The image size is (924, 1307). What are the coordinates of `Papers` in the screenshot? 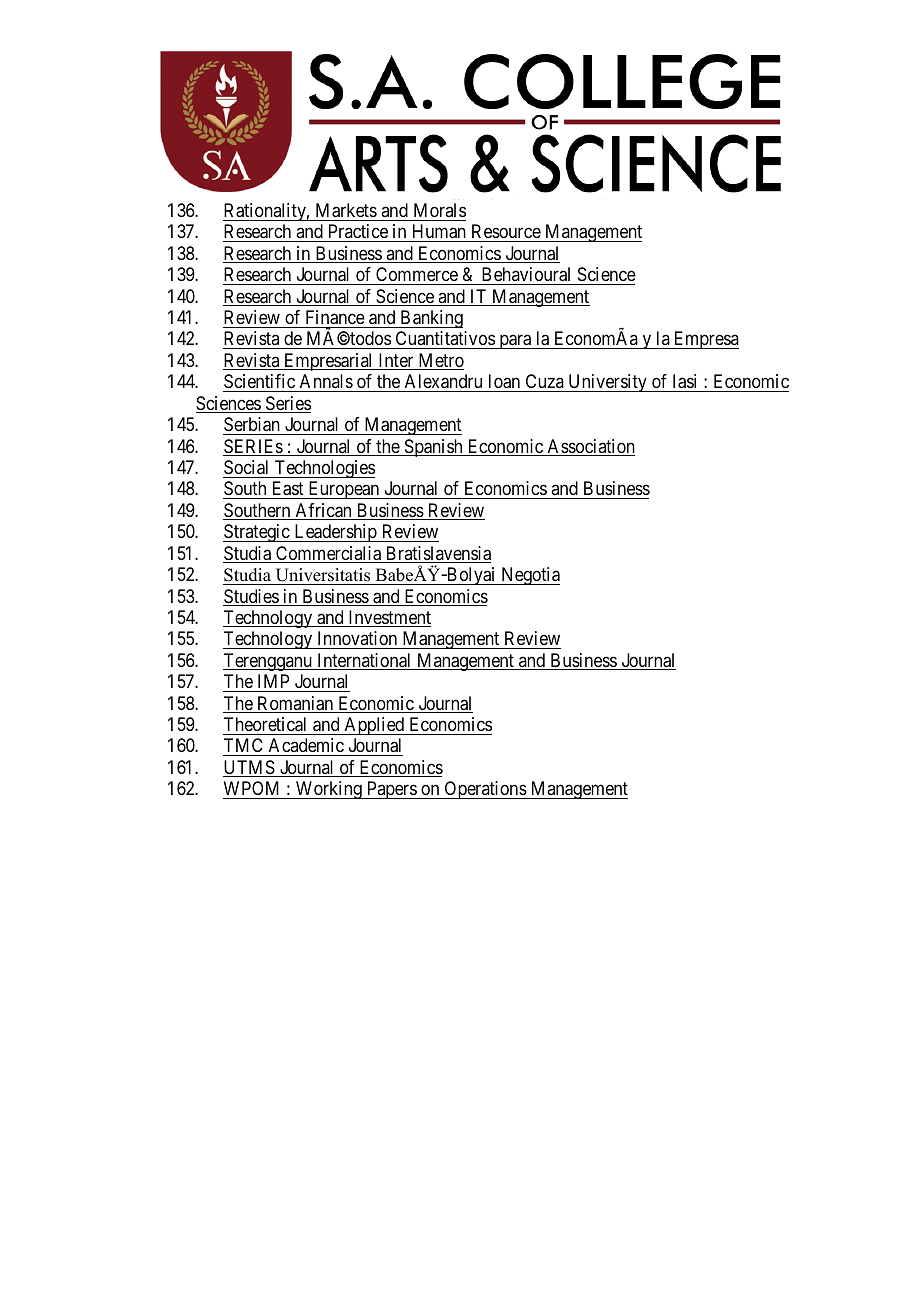 It's located at (391, 790).
